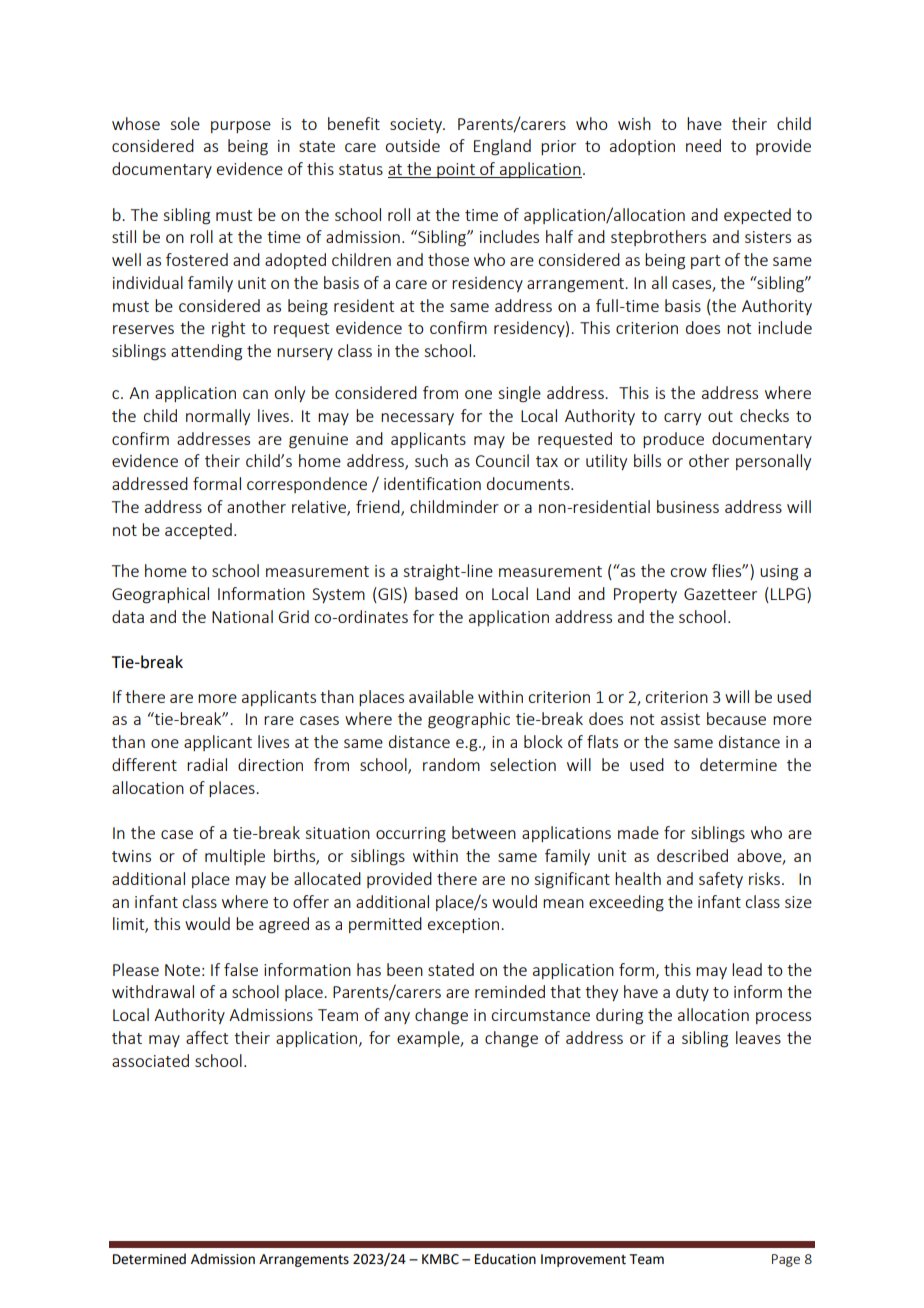  Describe the element at coordinates (182, 970) in the document. I see `Note` at that location.
